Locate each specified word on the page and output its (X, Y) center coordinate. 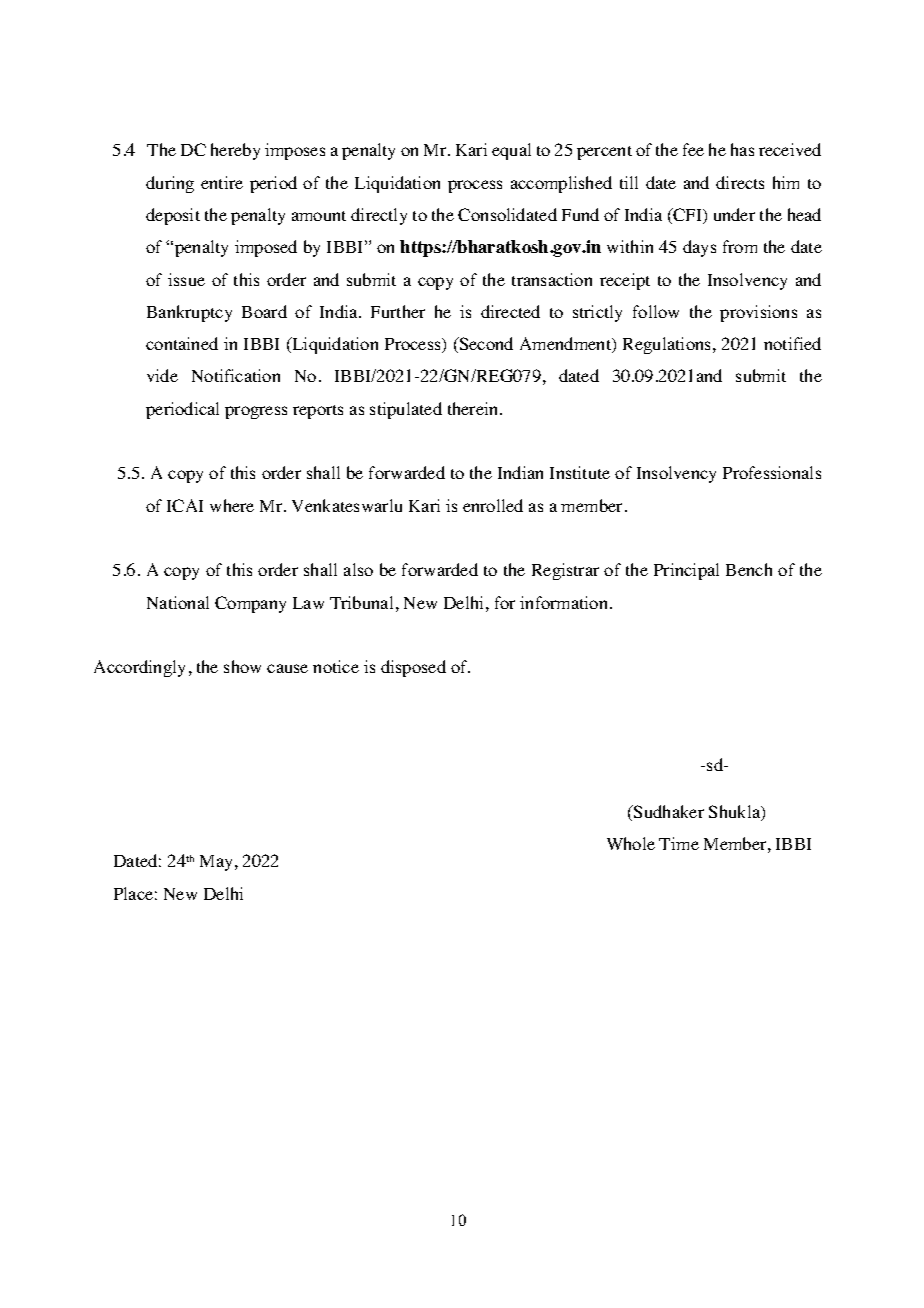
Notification (236, 375)
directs (740, 182)
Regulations (668, 345)
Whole (631, 843)
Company (250, 604)
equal (511, 151)
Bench (749, 569)
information (565, 602)
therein (474, 408)
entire (222, 182)
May (218, 863)
